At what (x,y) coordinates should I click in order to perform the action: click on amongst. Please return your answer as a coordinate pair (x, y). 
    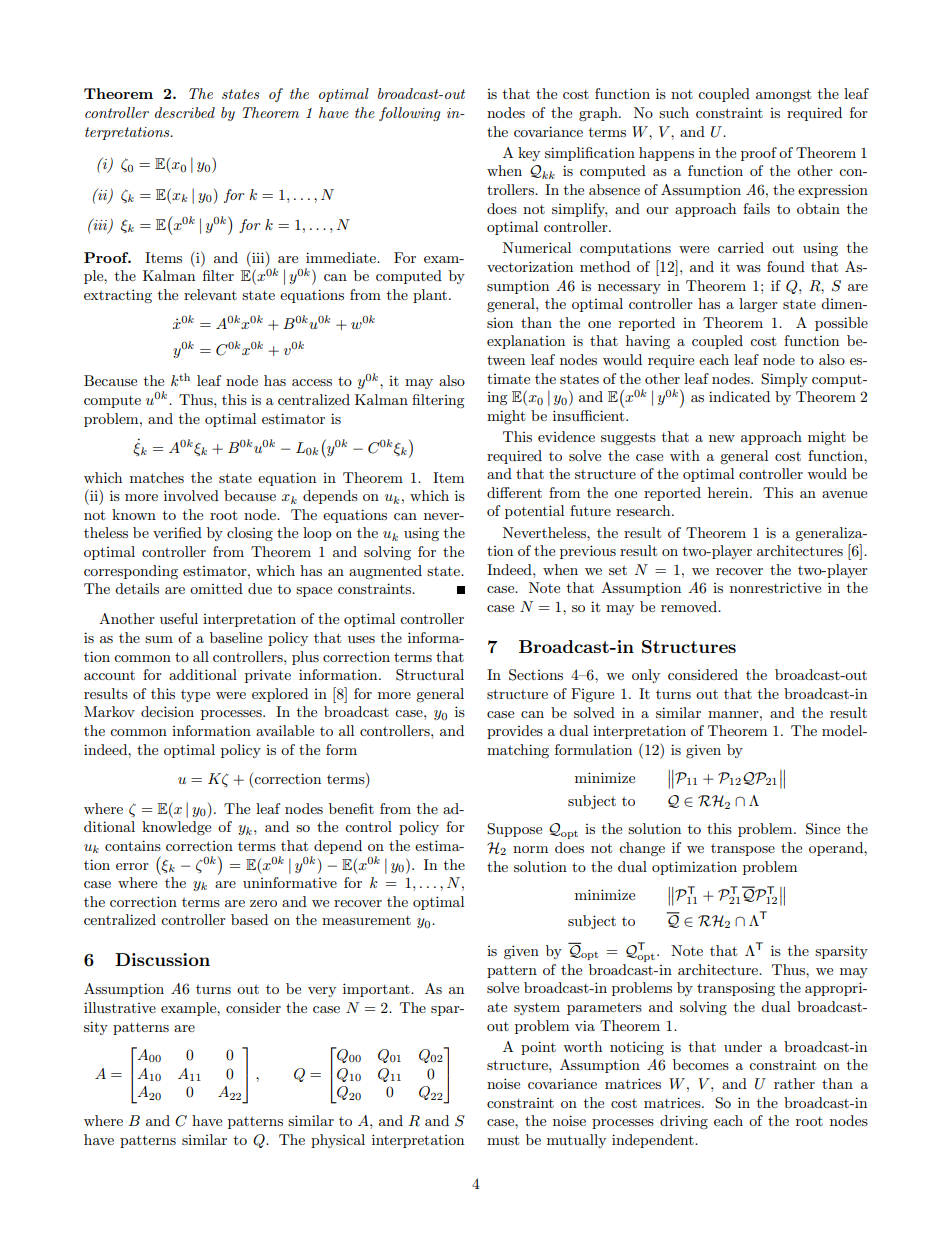
    Looking at the image, I should click on (783, 95).
